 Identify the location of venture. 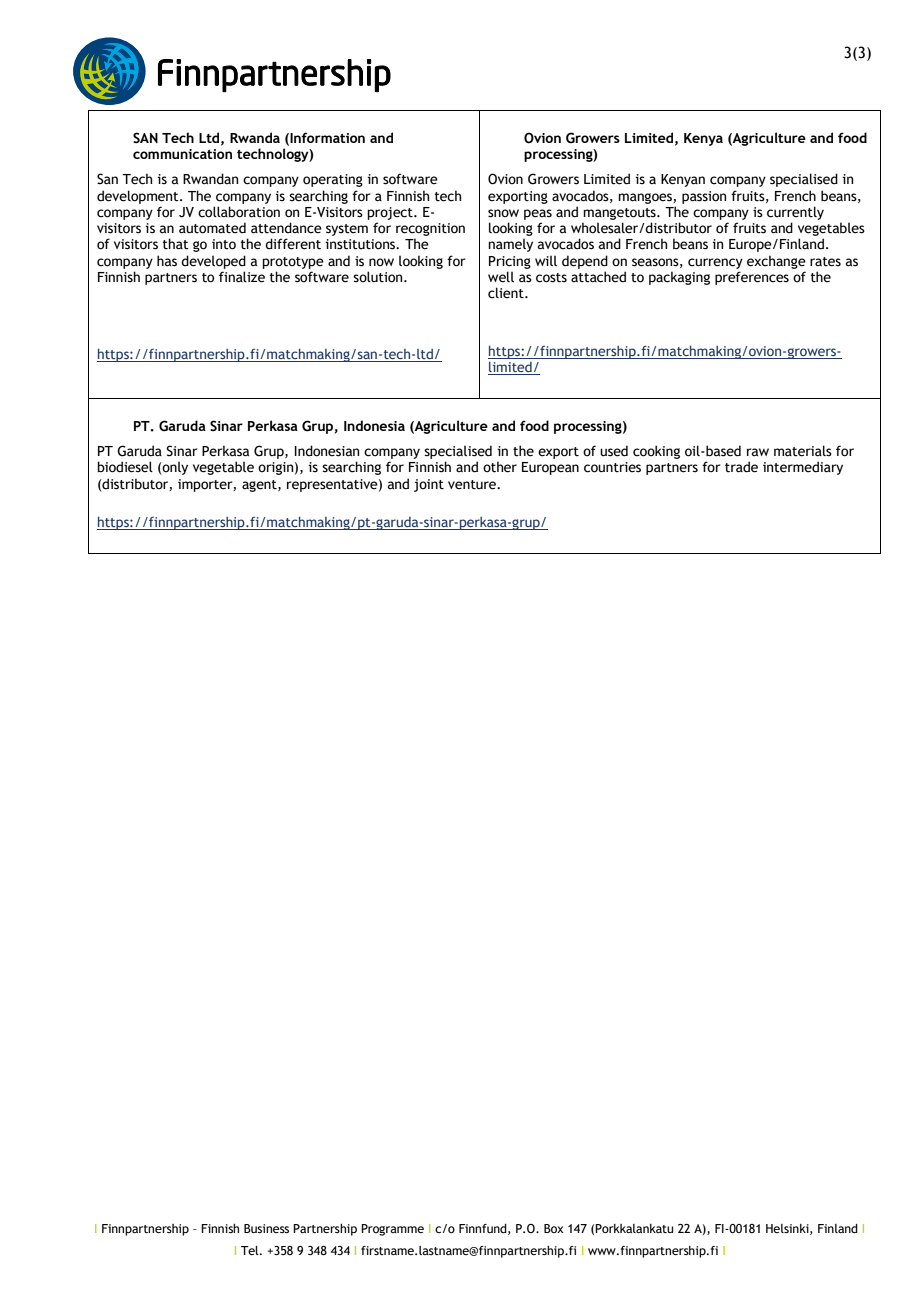
(473, 485).
